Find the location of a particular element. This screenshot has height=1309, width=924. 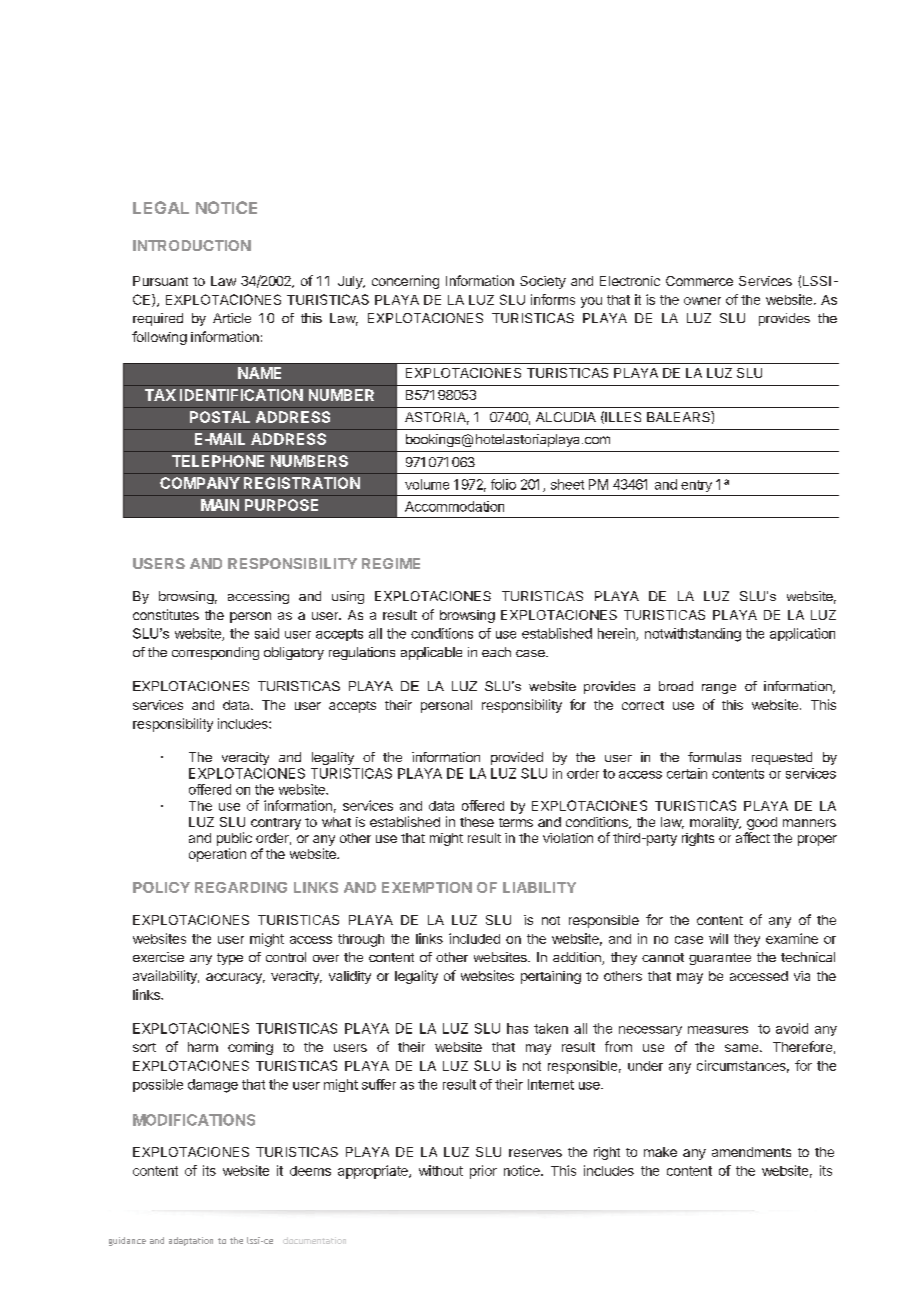

concerning is located at coordinates (405, 282).
